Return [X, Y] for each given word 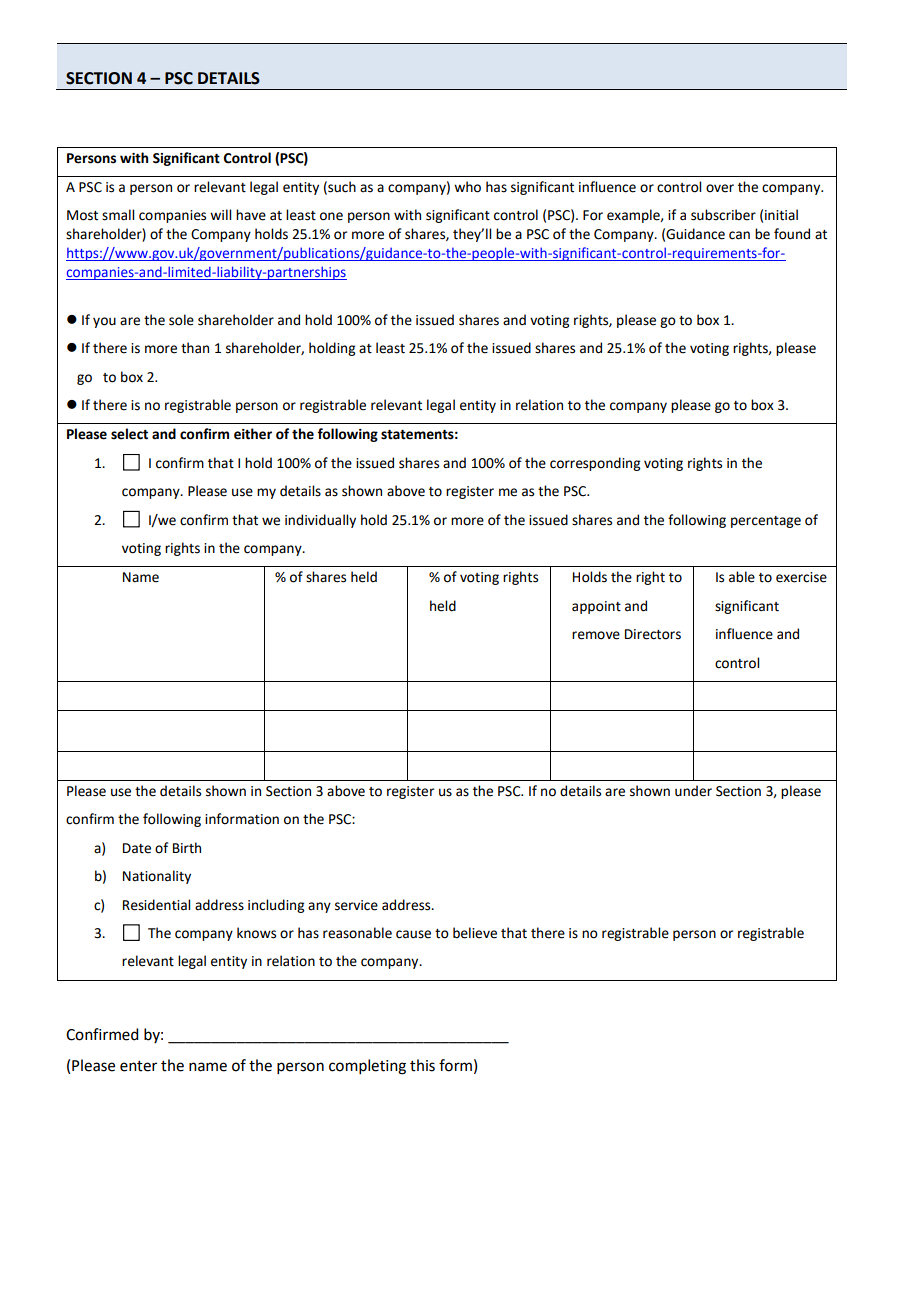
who [467, 187]
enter [138, 1066]
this [422, 1065]
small [118, 215]
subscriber [723, 215]
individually [320, 521]
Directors [653, 634]
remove [596, 635]
